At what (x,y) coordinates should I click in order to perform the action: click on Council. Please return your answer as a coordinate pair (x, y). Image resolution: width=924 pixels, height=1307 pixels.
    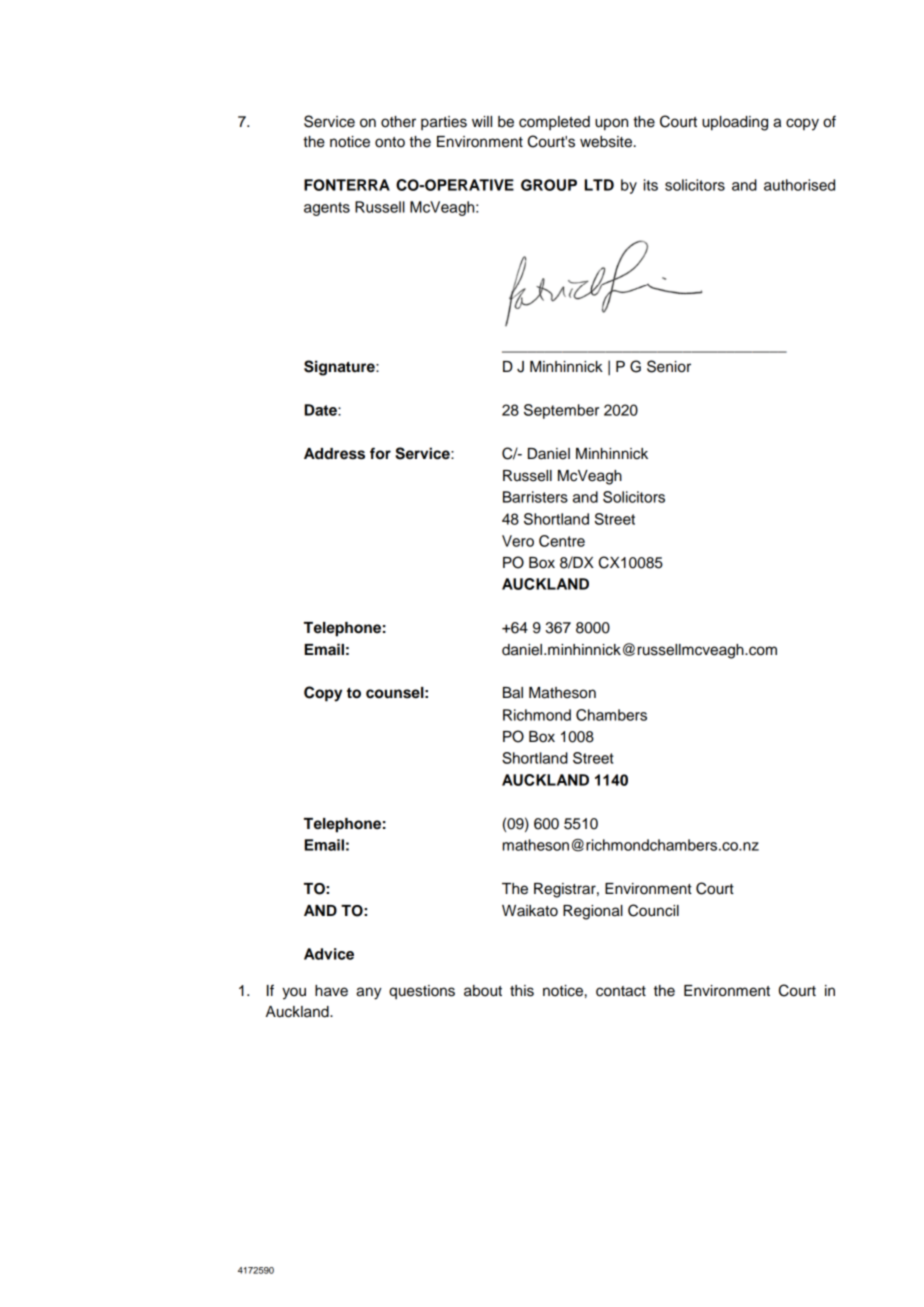
    Looking at the image, I should click on (653, 910).
